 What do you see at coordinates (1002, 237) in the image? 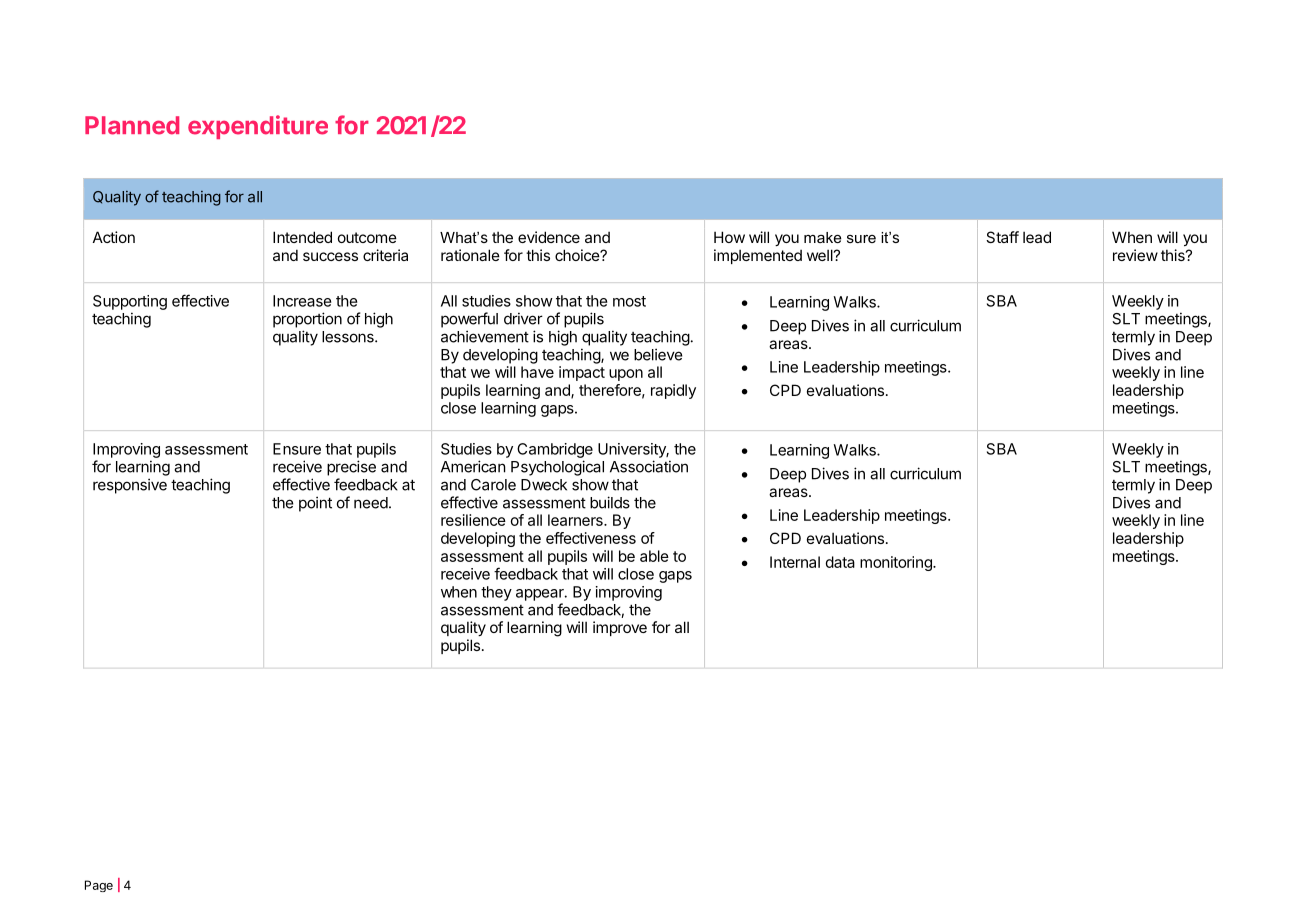
I see `Staff` at bounding box center [1002, 237].
